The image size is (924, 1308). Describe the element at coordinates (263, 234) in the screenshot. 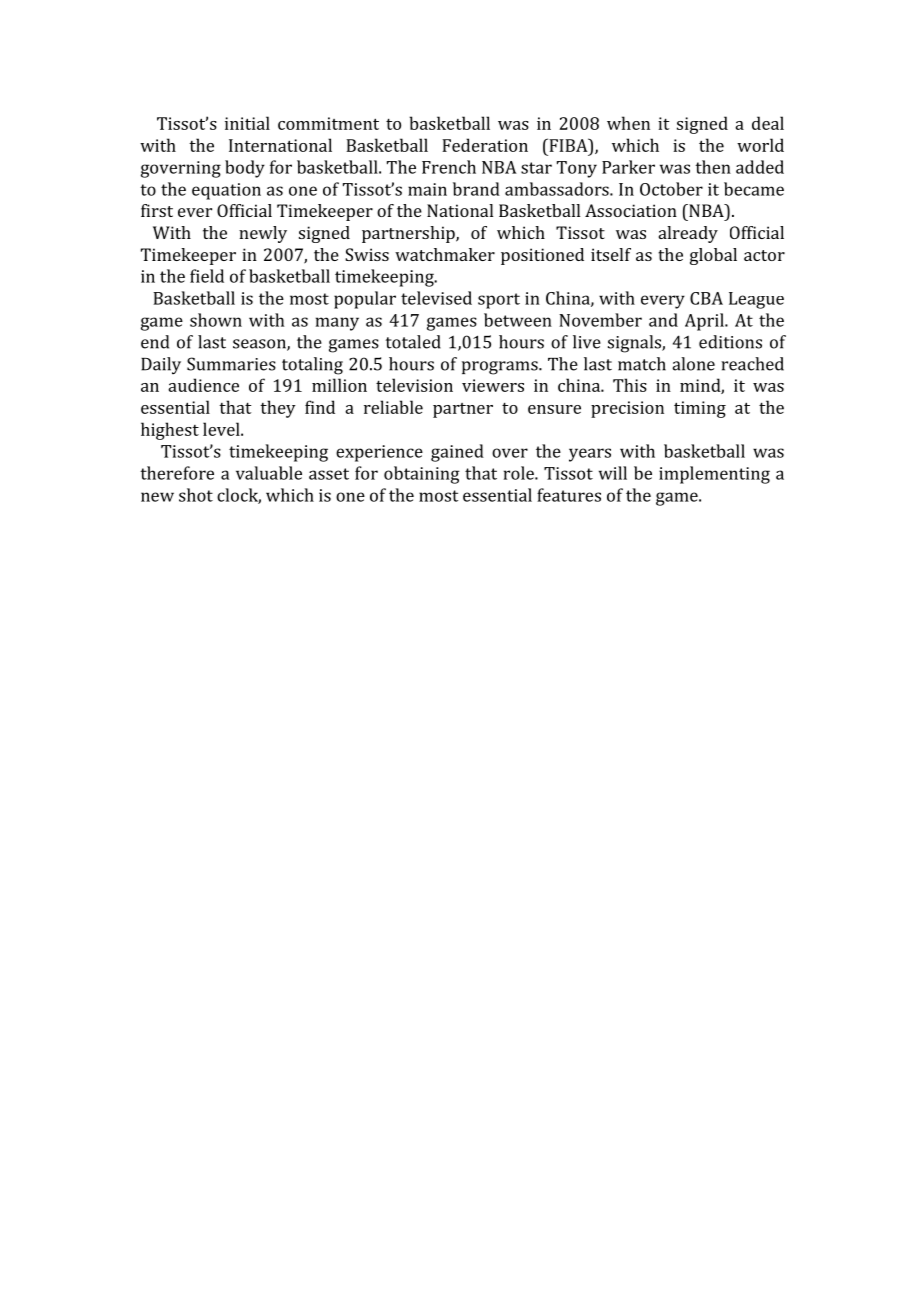

I see `newly` at that location.
